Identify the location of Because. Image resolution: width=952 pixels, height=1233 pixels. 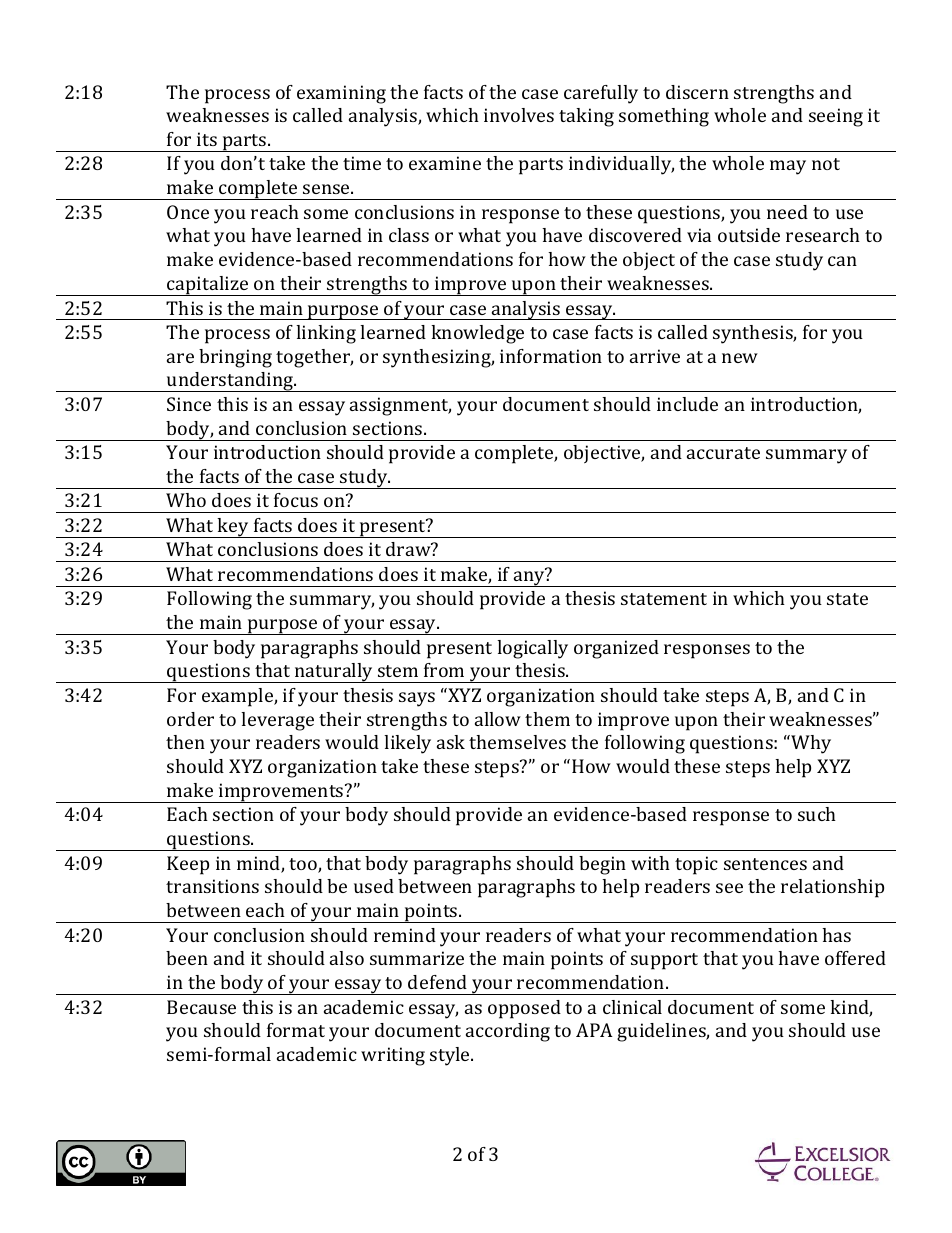
(201, 1007).
